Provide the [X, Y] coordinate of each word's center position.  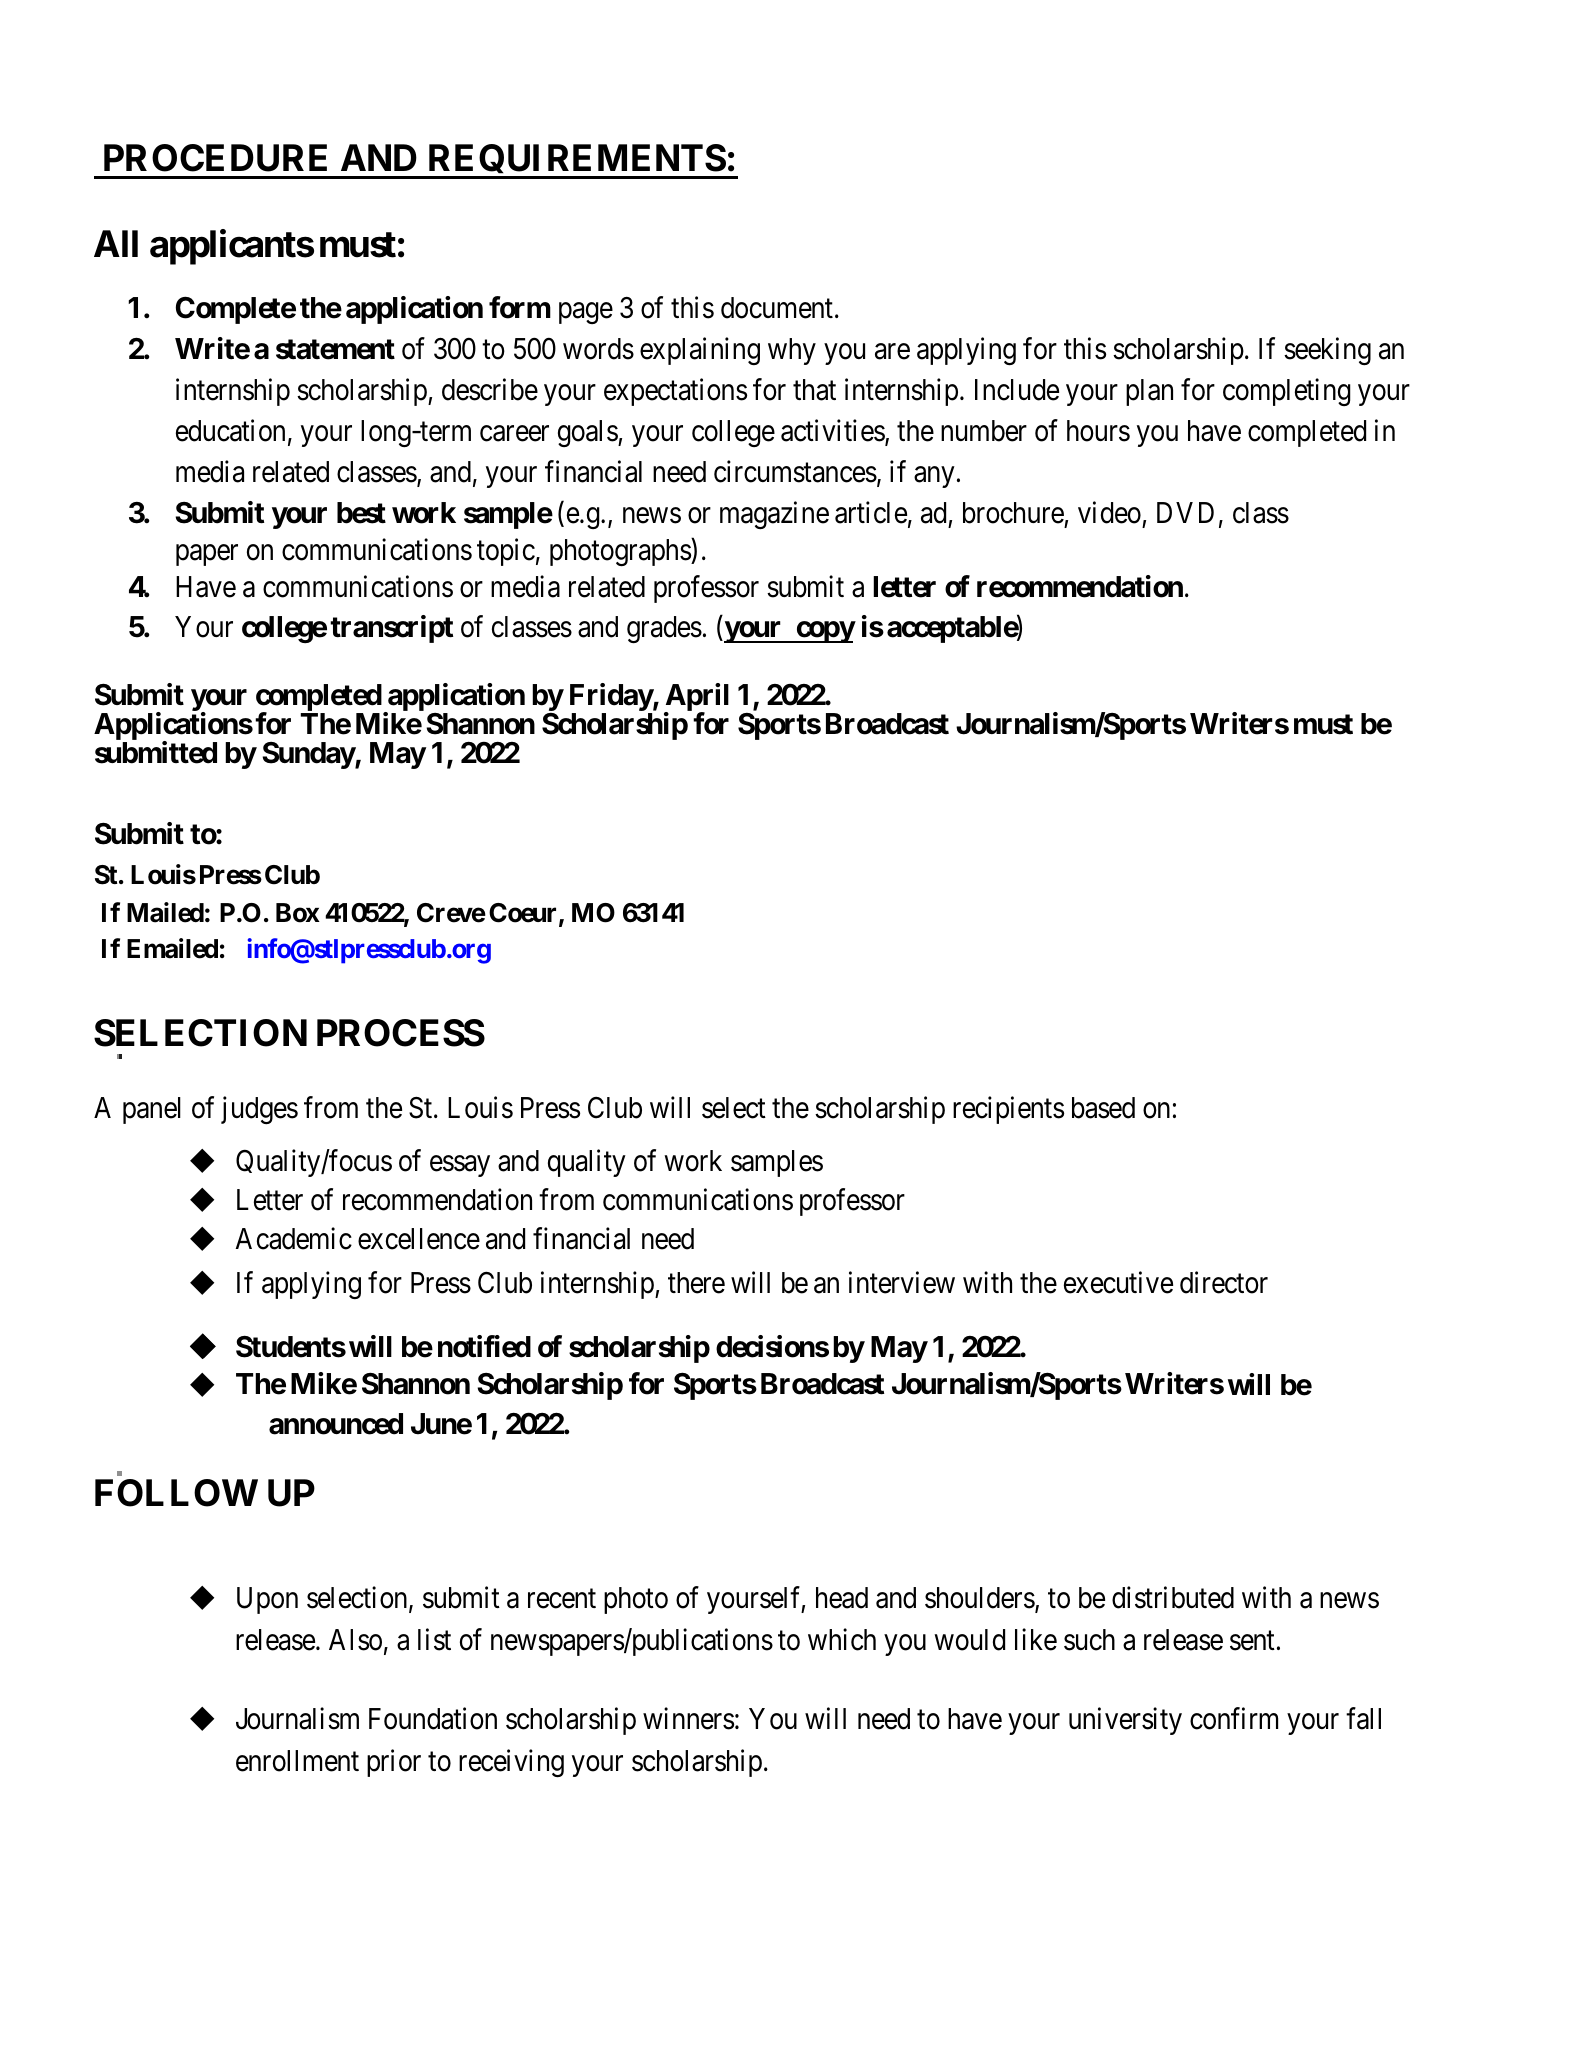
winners [688, 1719]
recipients [1008, 1110]
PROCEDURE [215, 158]
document [777, 308]
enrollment [297, 1761]
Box [298, 913]
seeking [1327, 351]
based [1103, 1108]
